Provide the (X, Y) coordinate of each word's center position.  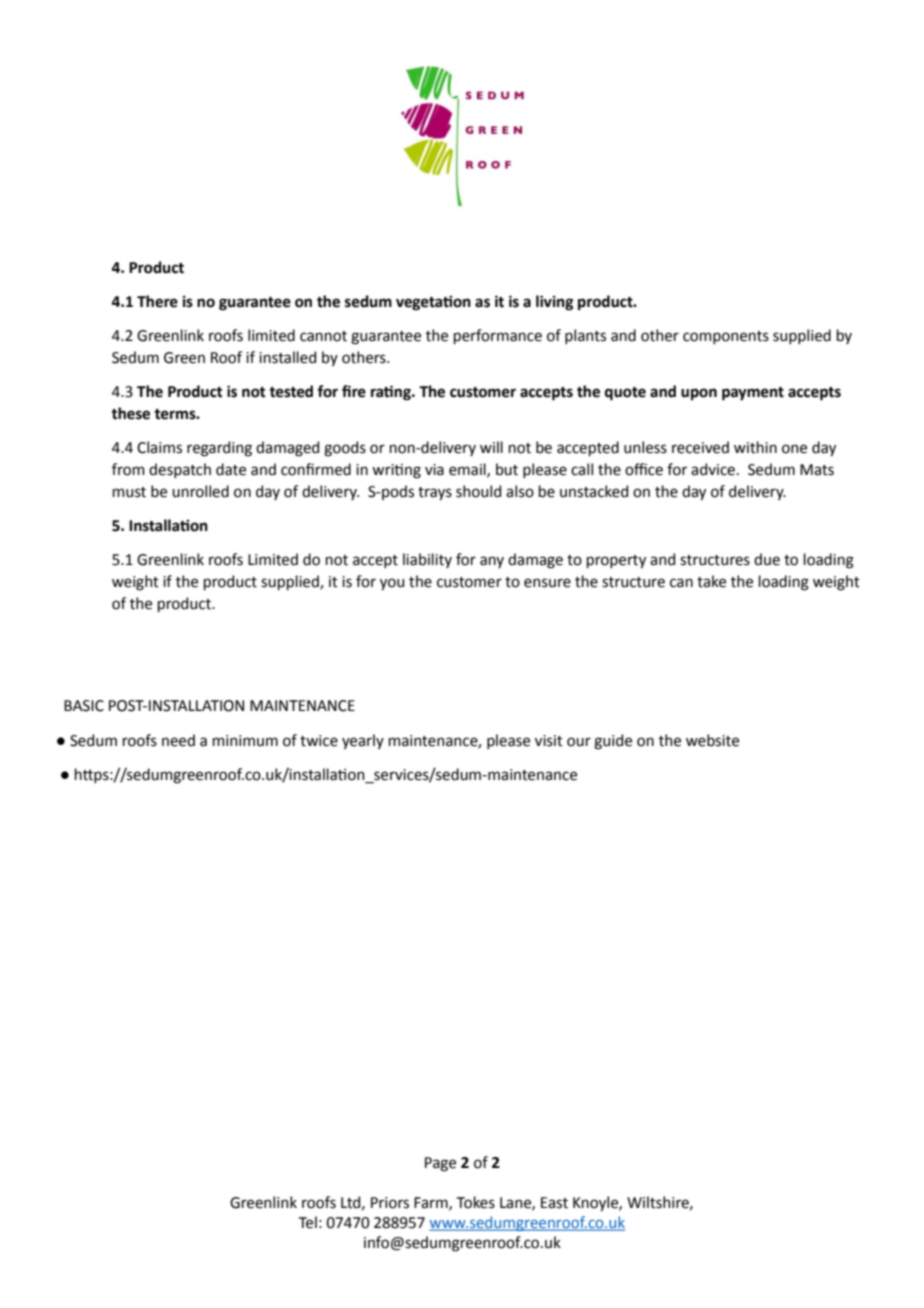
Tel (308, 1222)
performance (498, 336)
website (712, 740)
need (178, 740)
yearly (363, 741)
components (726, 337)
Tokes (476, 1202)
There (157, 301)
